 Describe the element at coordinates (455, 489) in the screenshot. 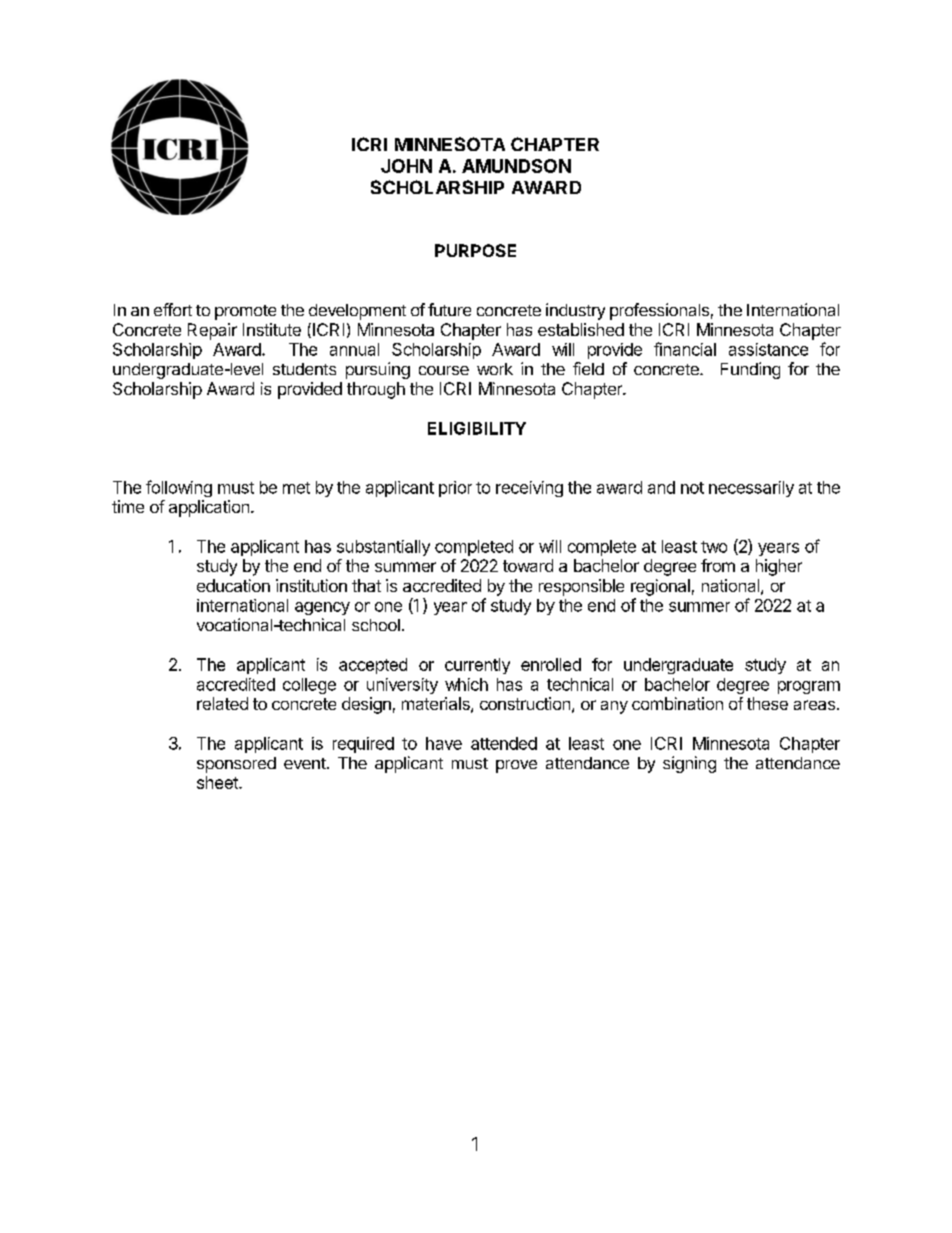

I see `prior` at that location.
